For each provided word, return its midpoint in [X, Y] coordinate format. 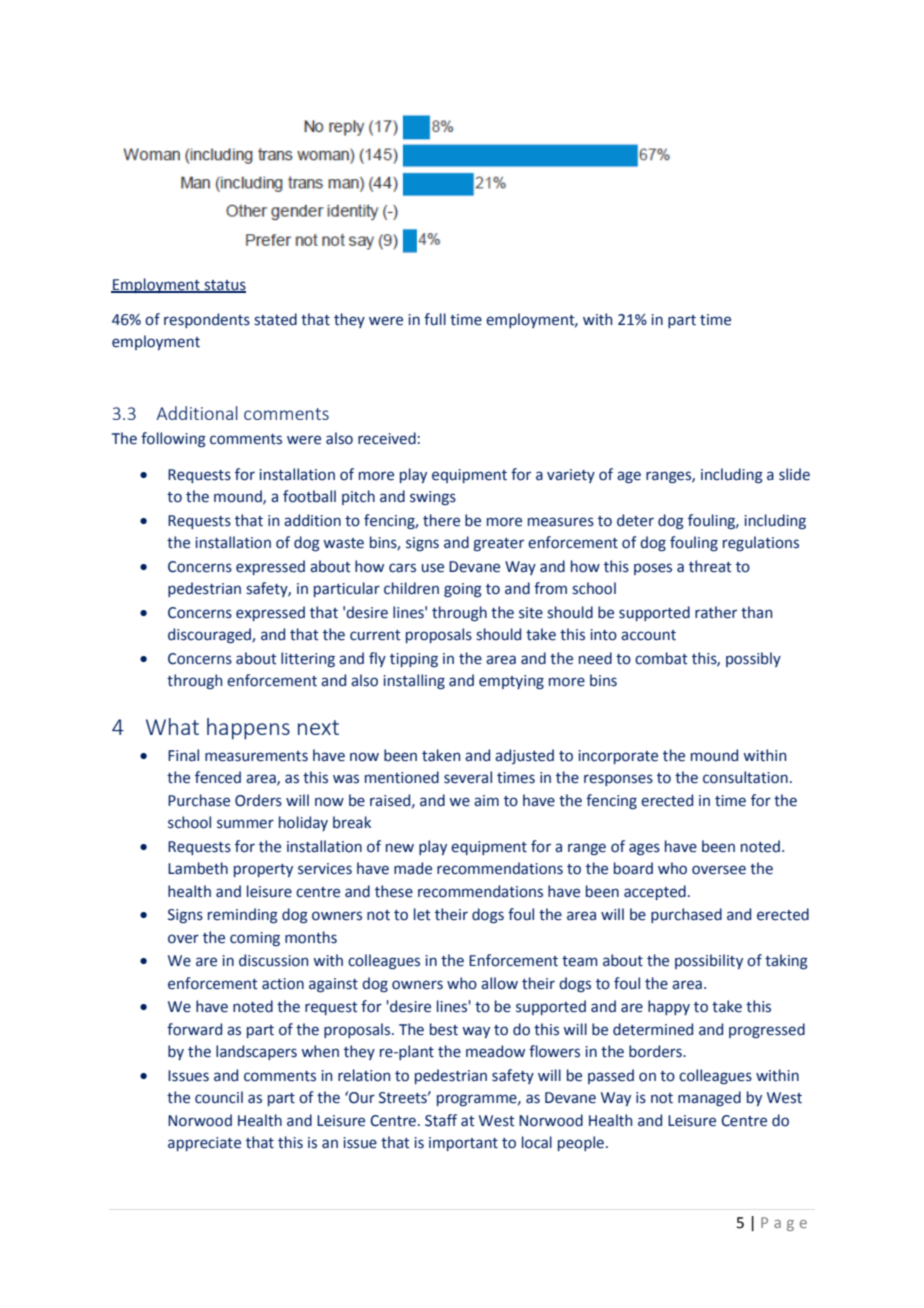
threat [710, 566]
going [463, 590]
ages [644, 849]
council [219, 1097]
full [435, 319]
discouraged [210, 636]
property [263, 870]
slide [794, 474]
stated [275, 319]
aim [486, 801]
